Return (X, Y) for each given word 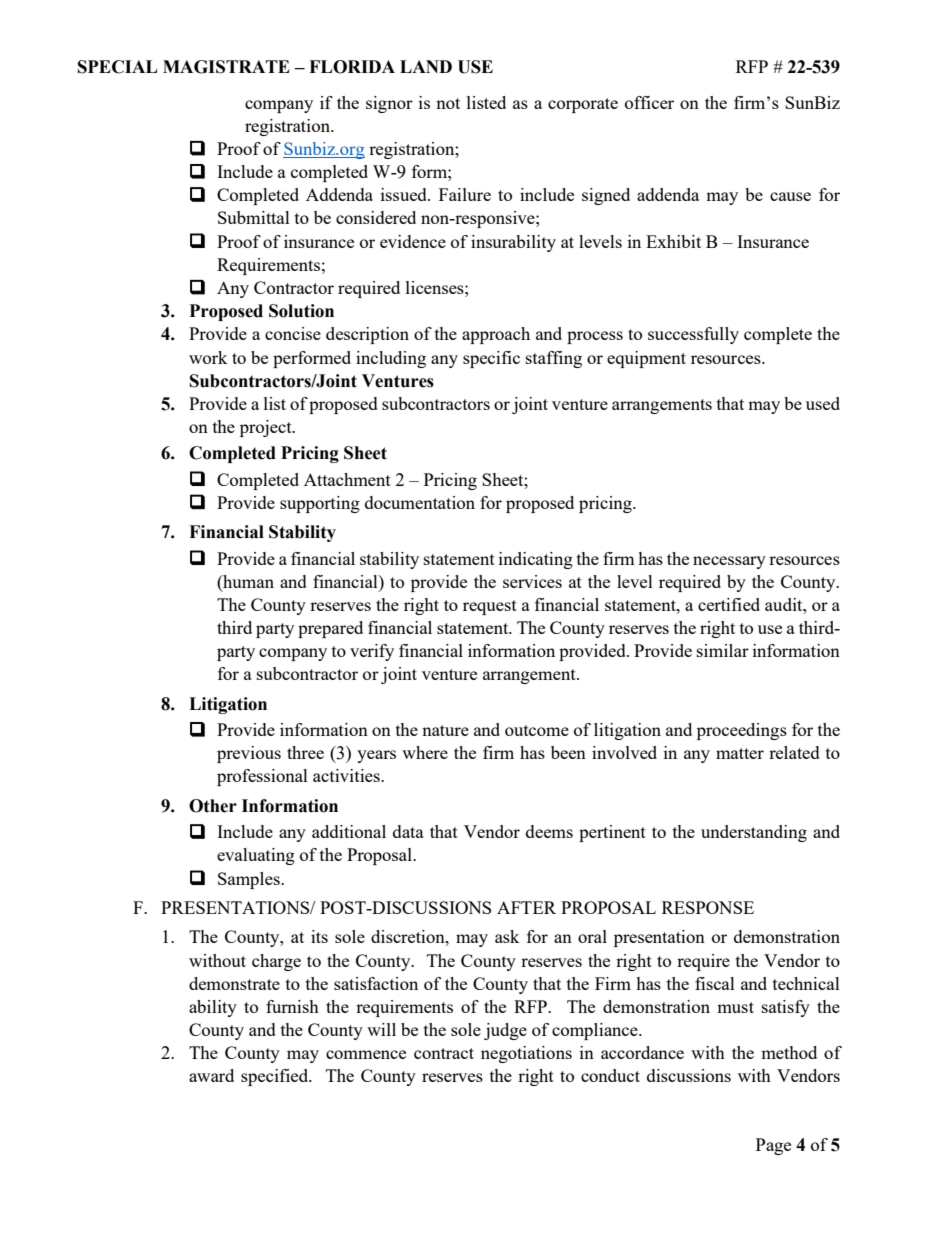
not (448, 103)
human (247, 581)
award (211, 1075)
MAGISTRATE (226, 67)
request (490, 607)
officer (649, 102)
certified (729, 604)
